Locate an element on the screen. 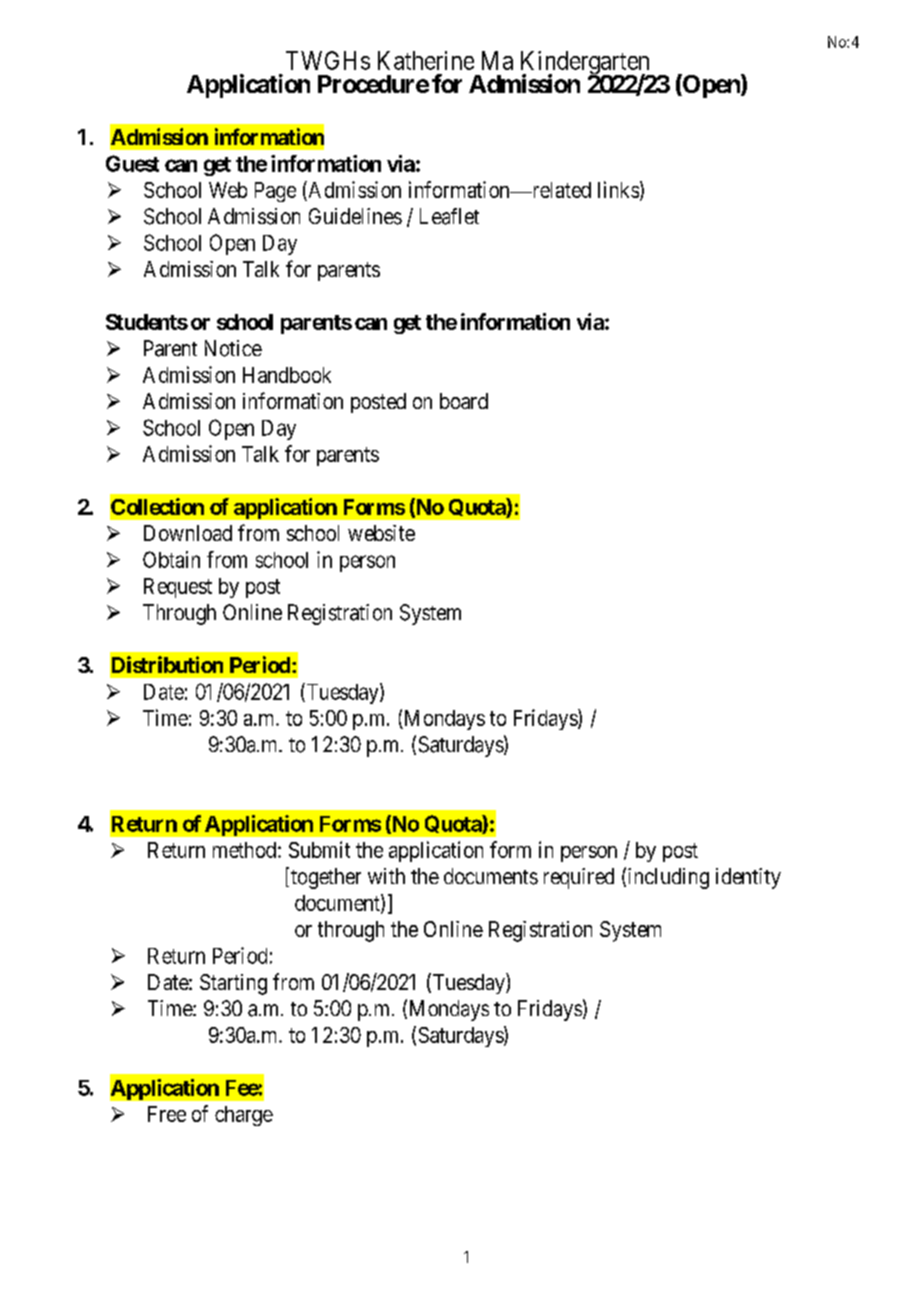 This screenshot has width=924, height=1307. links is located at coordinates (618, 189).
